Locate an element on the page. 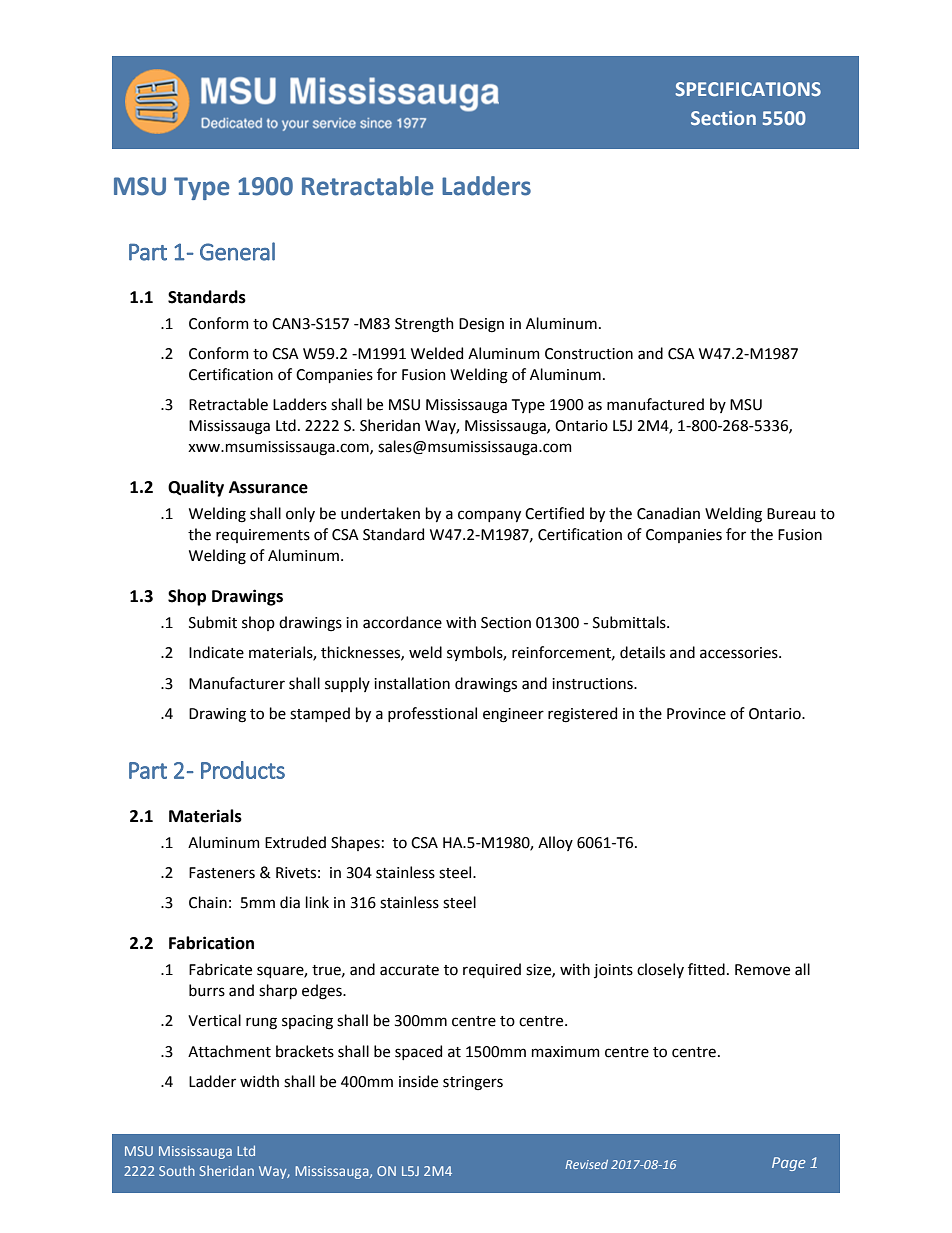 The width and height of the image is (952, 1233). Products is located at coordinates (243, 770).
